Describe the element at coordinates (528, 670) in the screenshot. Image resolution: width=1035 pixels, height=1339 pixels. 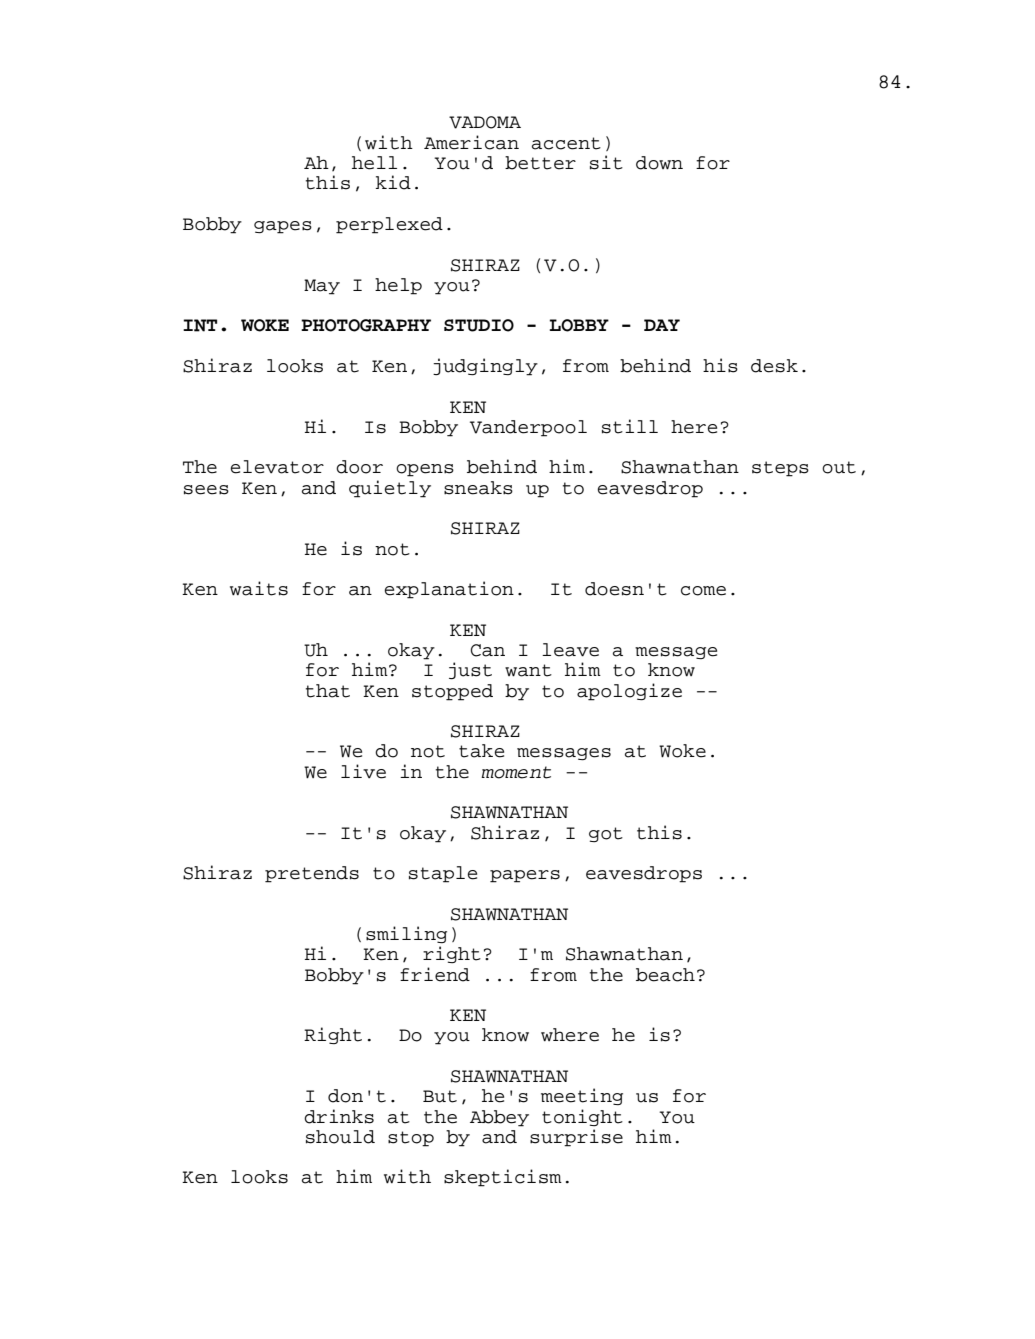
I see `want` at that location.
